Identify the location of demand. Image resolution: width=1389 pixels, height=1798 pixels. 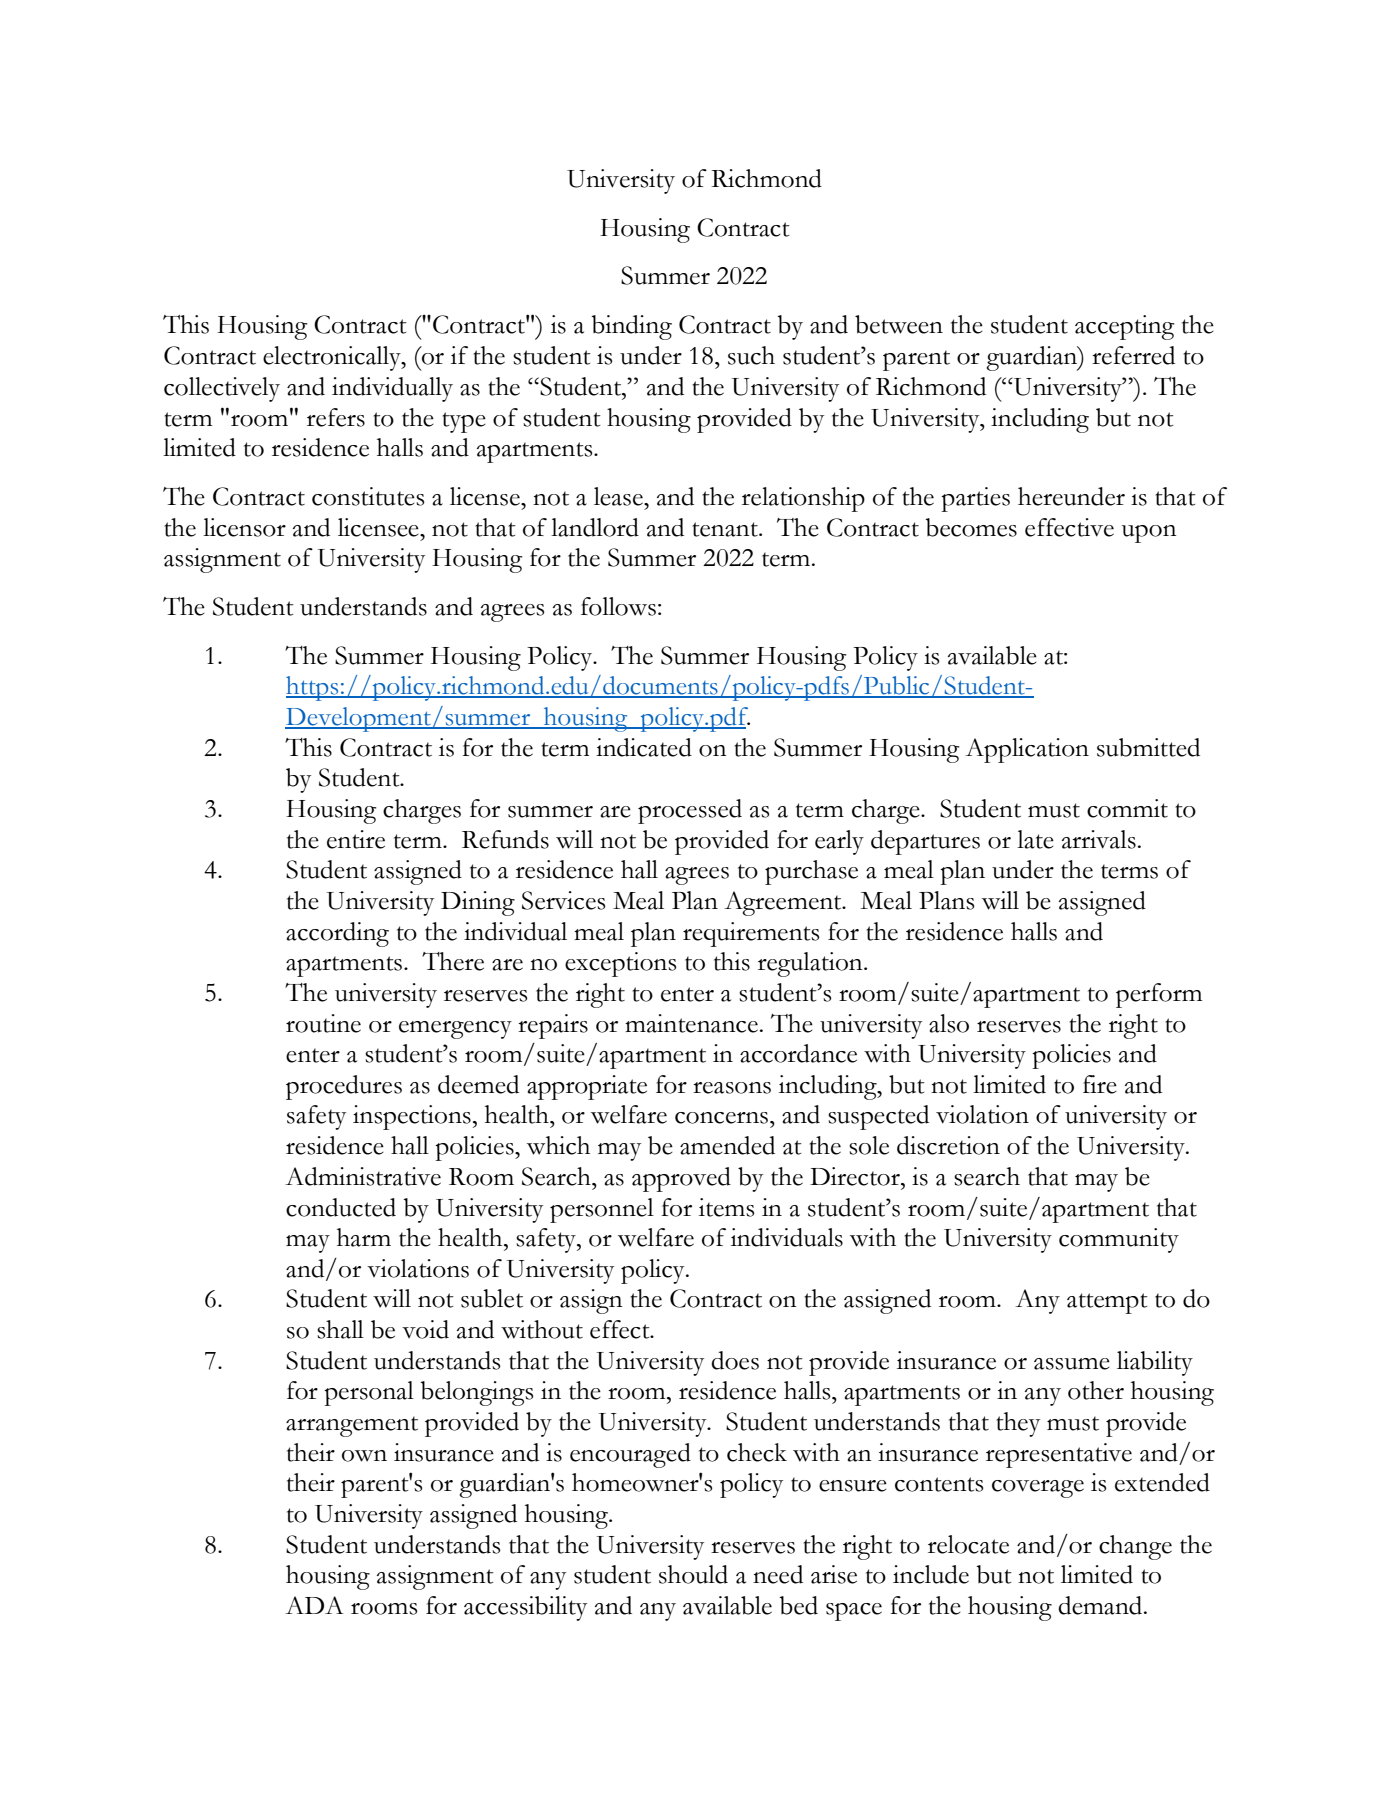
(1101, 1605).
